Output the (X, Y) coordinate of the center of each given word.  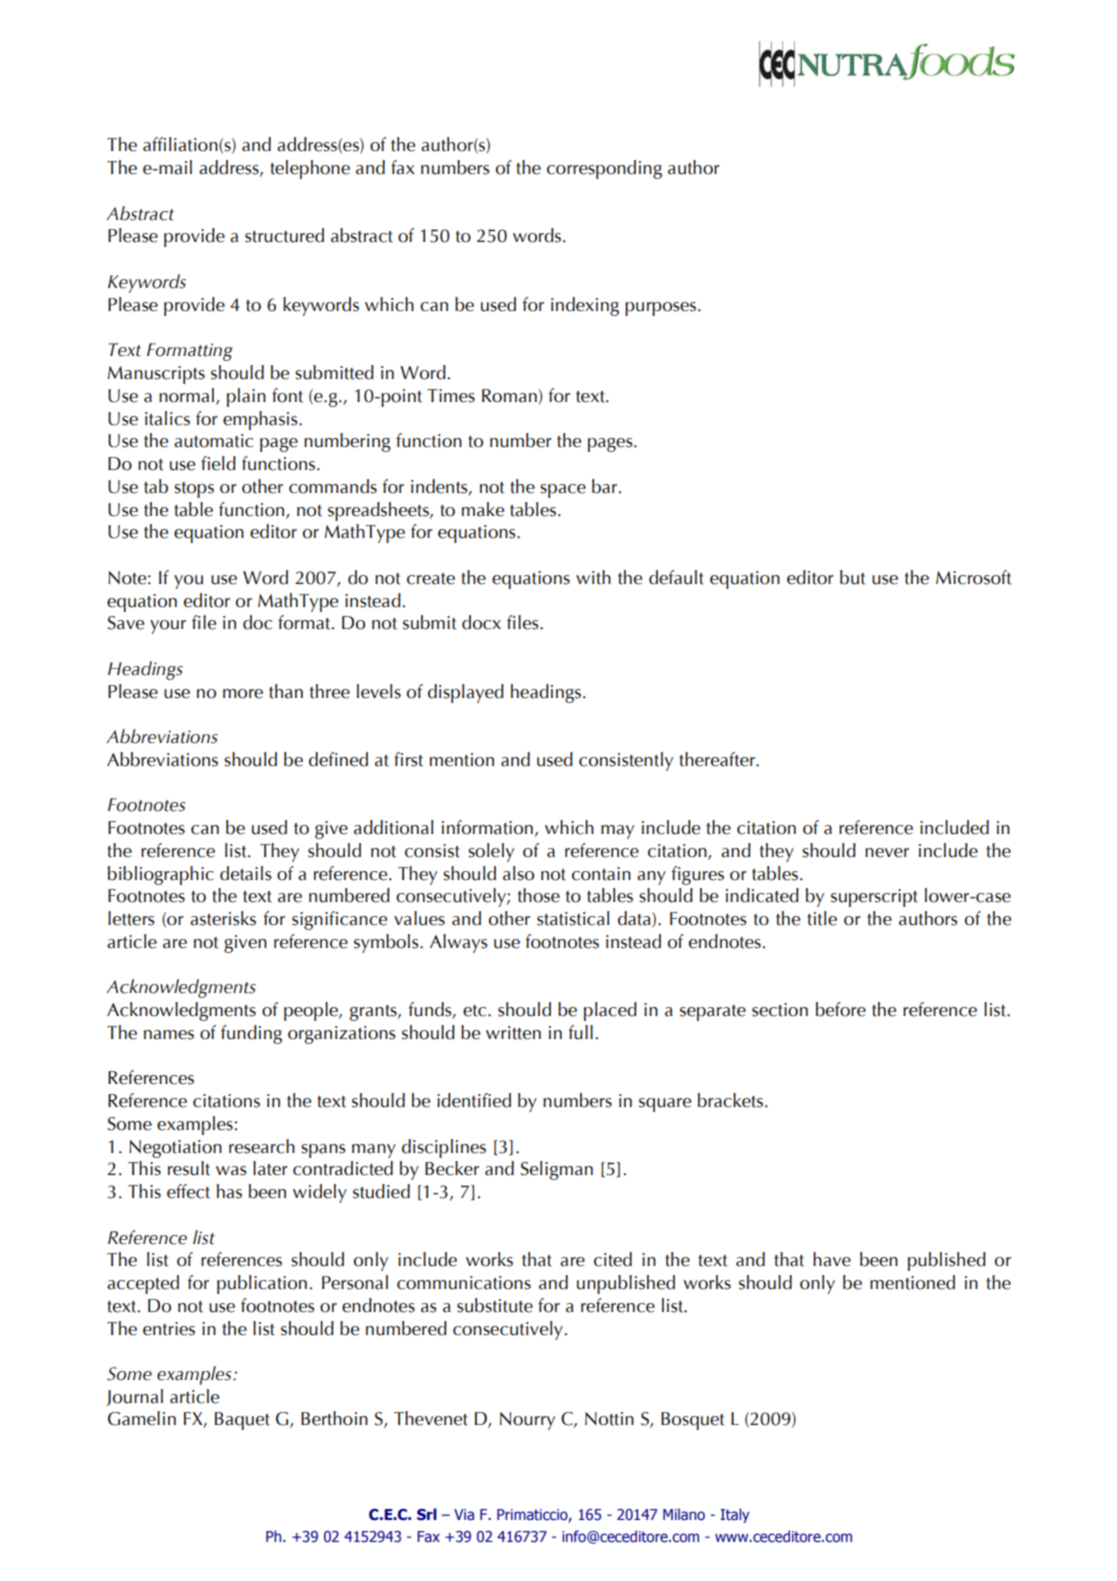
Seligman (557, 1170)
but (852, 577)
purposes (660, 309)
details (246, 873)
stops (194, 490)
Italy (735, 1515)
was (231, 1171)
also (518, 873)
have (832, 1259)
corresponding (604, 169)
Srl (427, 1514)
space (563, 491)
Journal (134, 1397)
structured (284, 235)
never (887, 853)
